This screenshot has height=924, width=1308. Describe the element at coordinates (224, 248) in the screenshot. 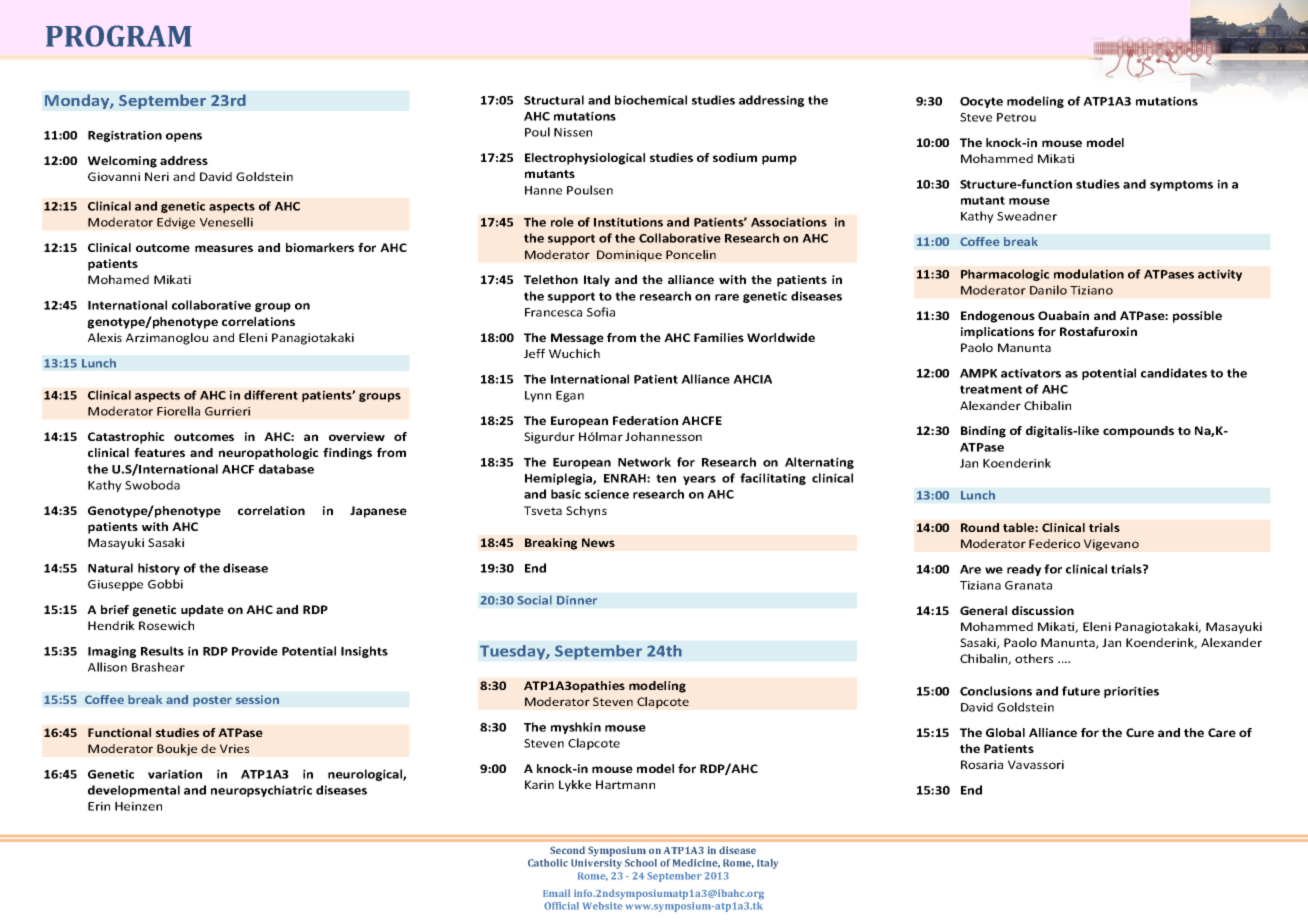

I see `measures` at that location.
